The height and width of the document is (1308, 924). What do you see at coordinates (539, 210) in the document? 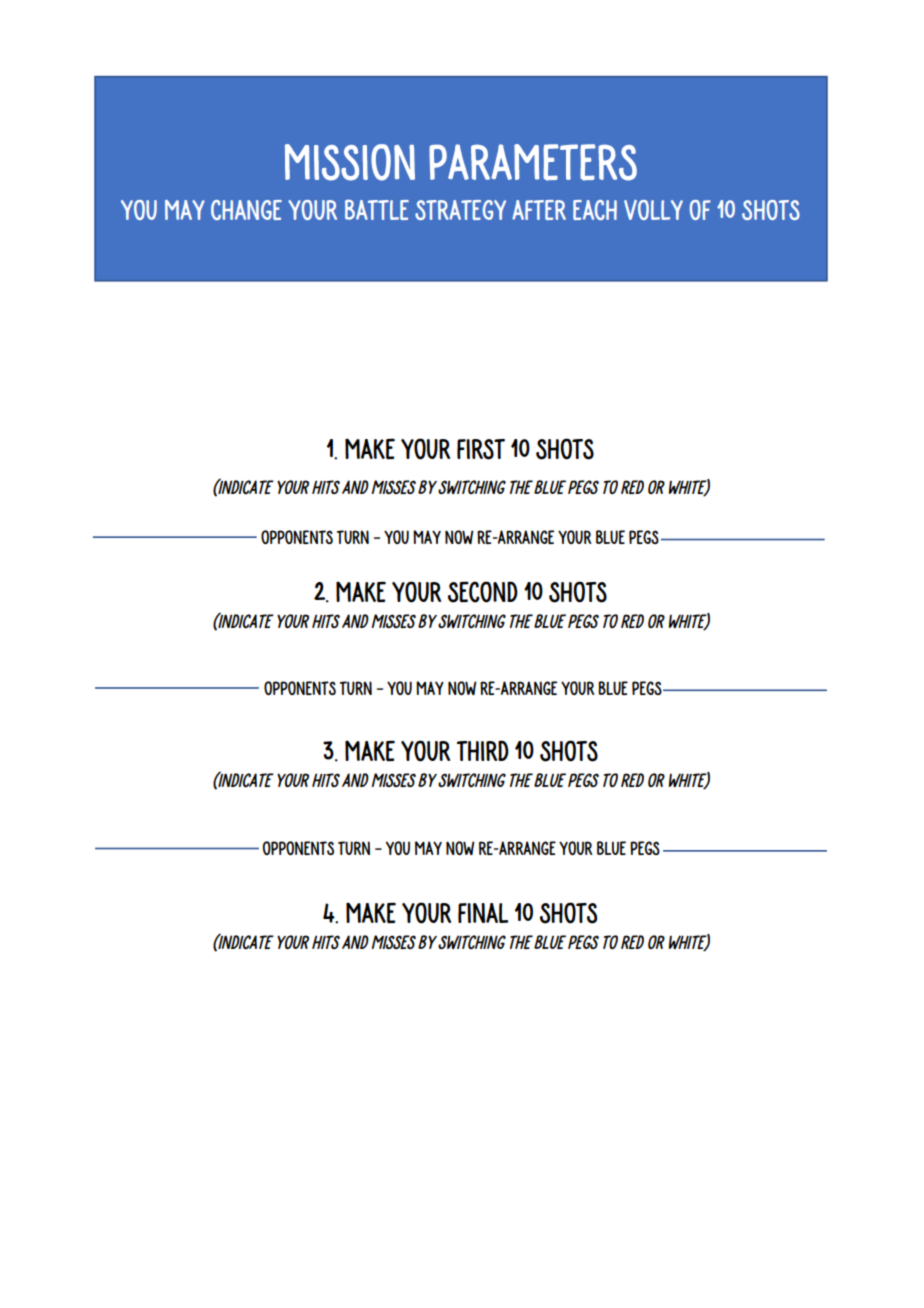
I see `AFTER` at bounding box center [539, 210].
